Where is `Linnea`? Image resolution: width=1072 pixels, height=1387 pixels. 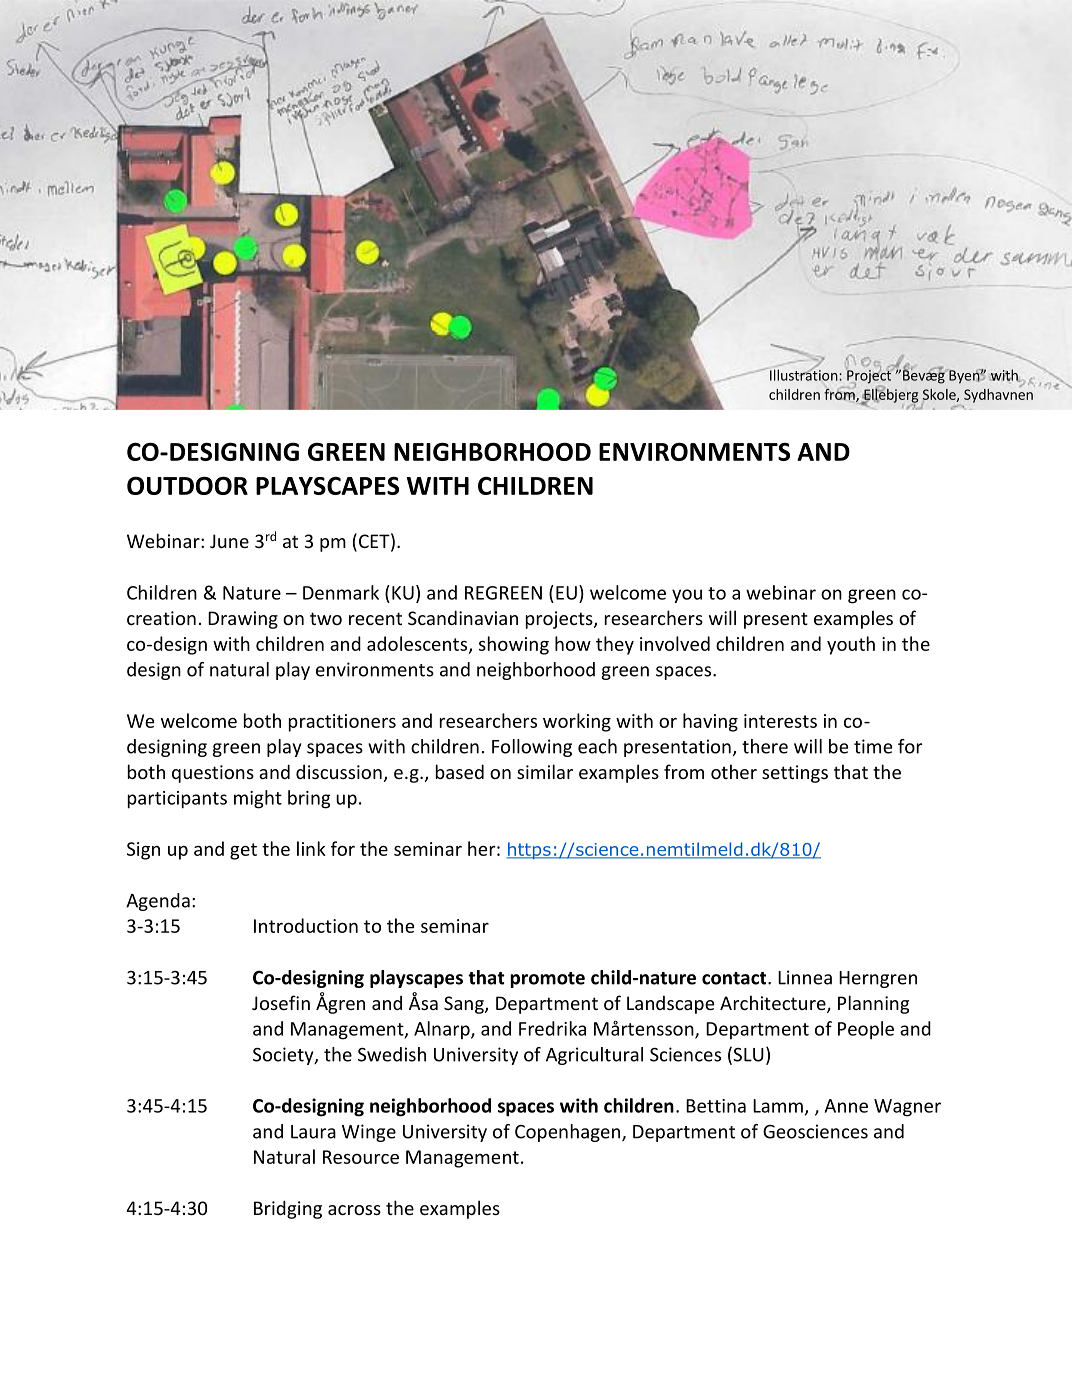
Linnea is located at coordinates (805, 977).
